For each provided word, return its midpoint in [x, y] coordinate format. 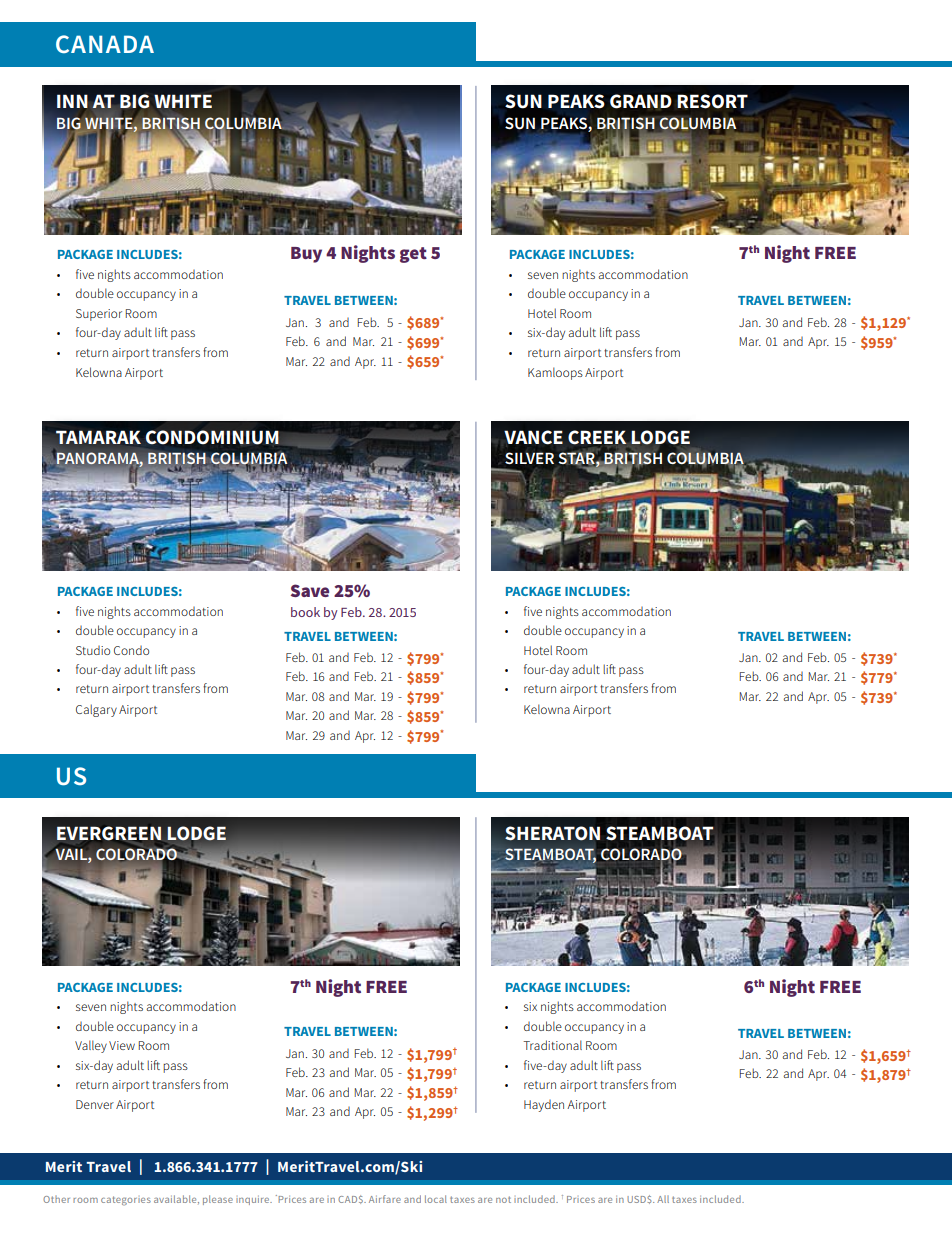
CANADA [105, 44]
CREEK [598, 438]
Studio [93, 650]
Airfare [385, 1199]
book [305, 612]
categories [126, 1201]
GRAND [641, 101]
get [413, 255]
